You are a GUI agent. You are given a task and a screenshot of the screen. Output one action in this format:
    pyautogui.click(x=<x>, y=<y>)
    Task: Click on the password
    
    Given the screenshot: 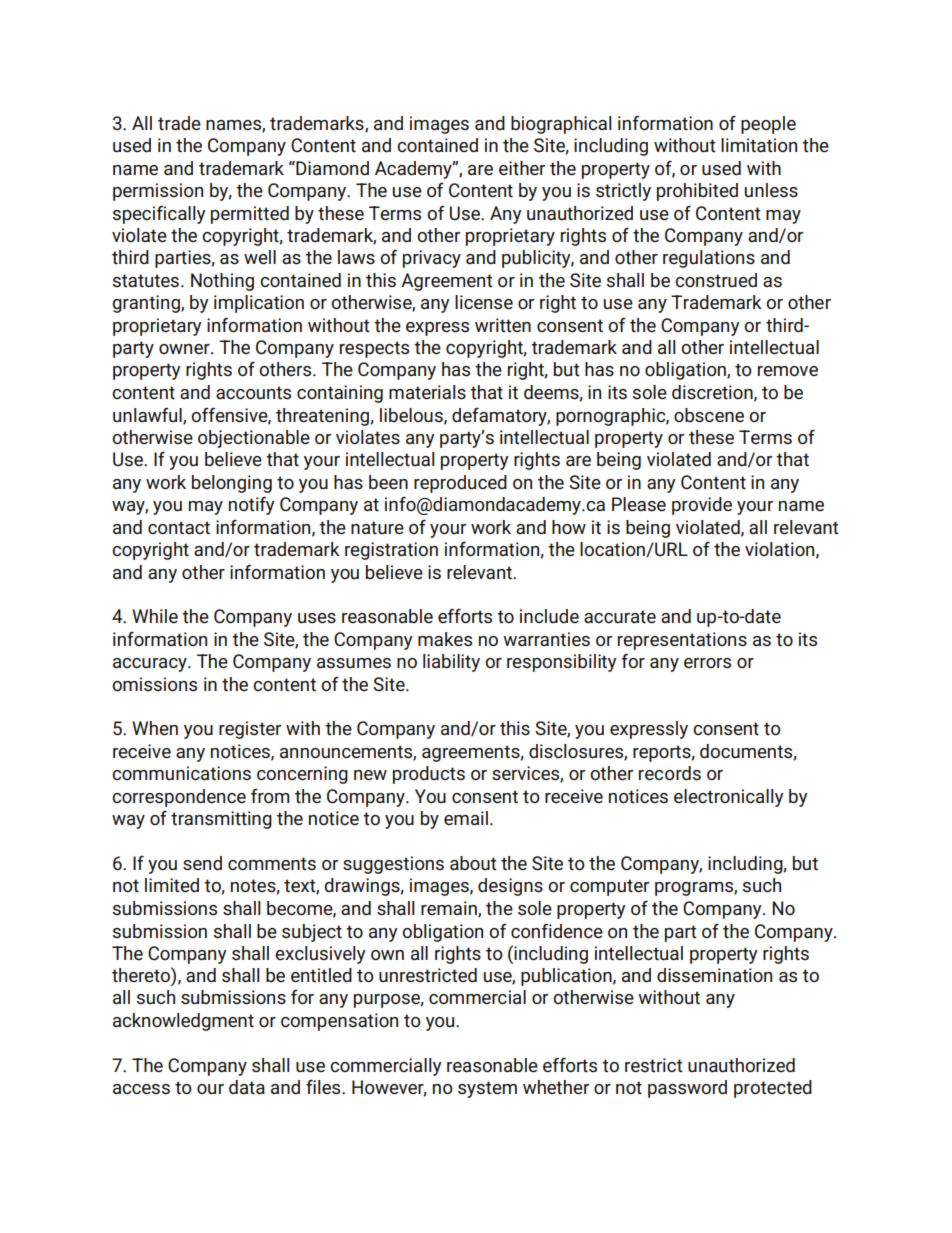 What is the action you would take?
    pyautogui.click(x=687, y=1089)
